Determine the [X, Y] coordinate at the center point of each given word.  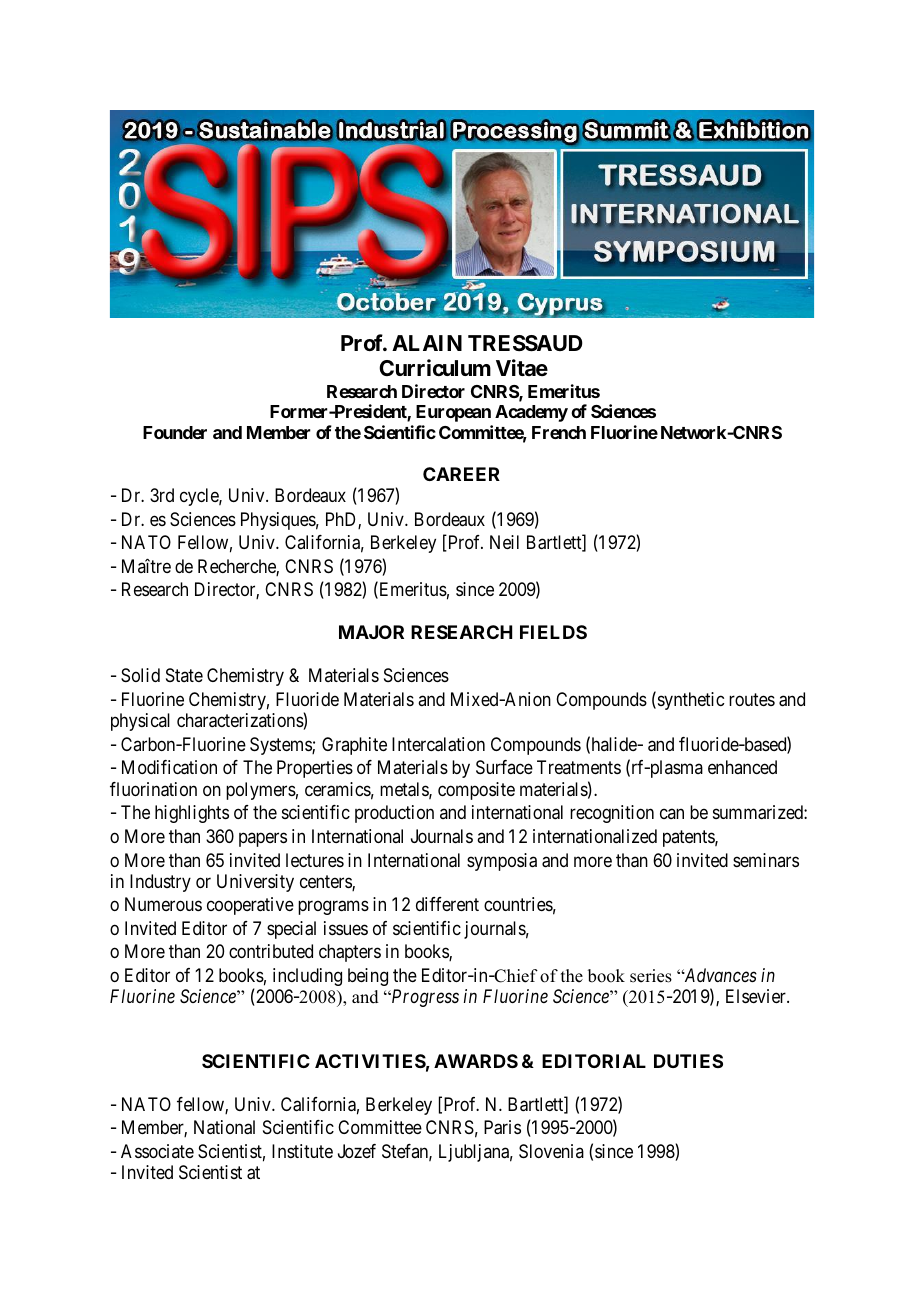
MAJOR [371, 632]
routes [752, 699]
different [447, 904]
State [184, 675]
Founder [175, 432]
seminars [766, 860]
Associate [157, 1151]
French [559, 432]
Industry [160, 883]
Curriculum [435, 367]
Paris [502, 1127]
